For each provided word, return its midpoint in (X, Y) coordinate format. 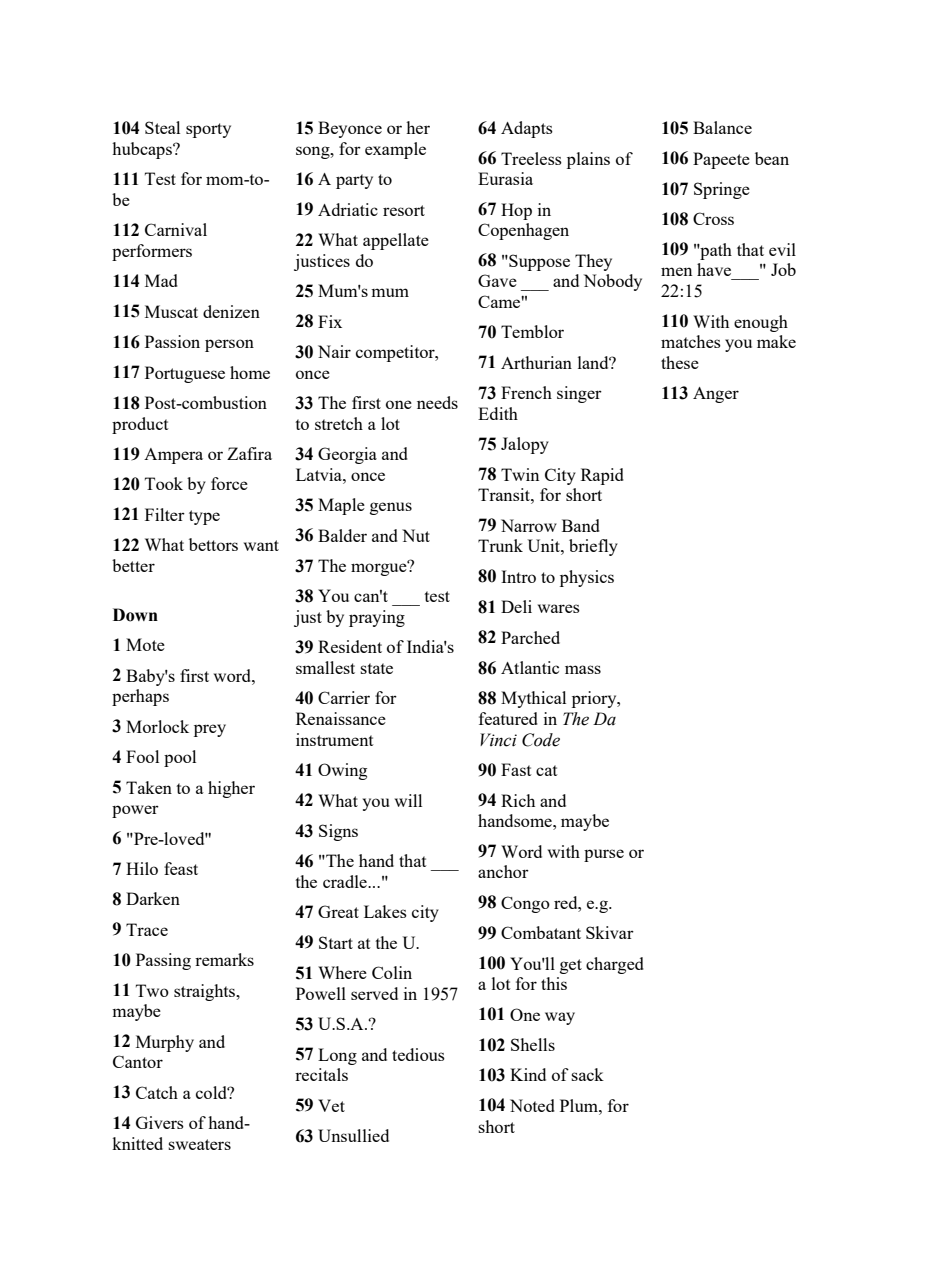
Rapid (602, 476)
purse (604, 855)
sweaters (199, 1144)
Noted (532, 1105)
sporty (208, 130)
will (408, 800)
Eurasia (505, 178)
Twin (520, 474)
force (229, 483)
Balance (722, 127)
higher (231, 789)
